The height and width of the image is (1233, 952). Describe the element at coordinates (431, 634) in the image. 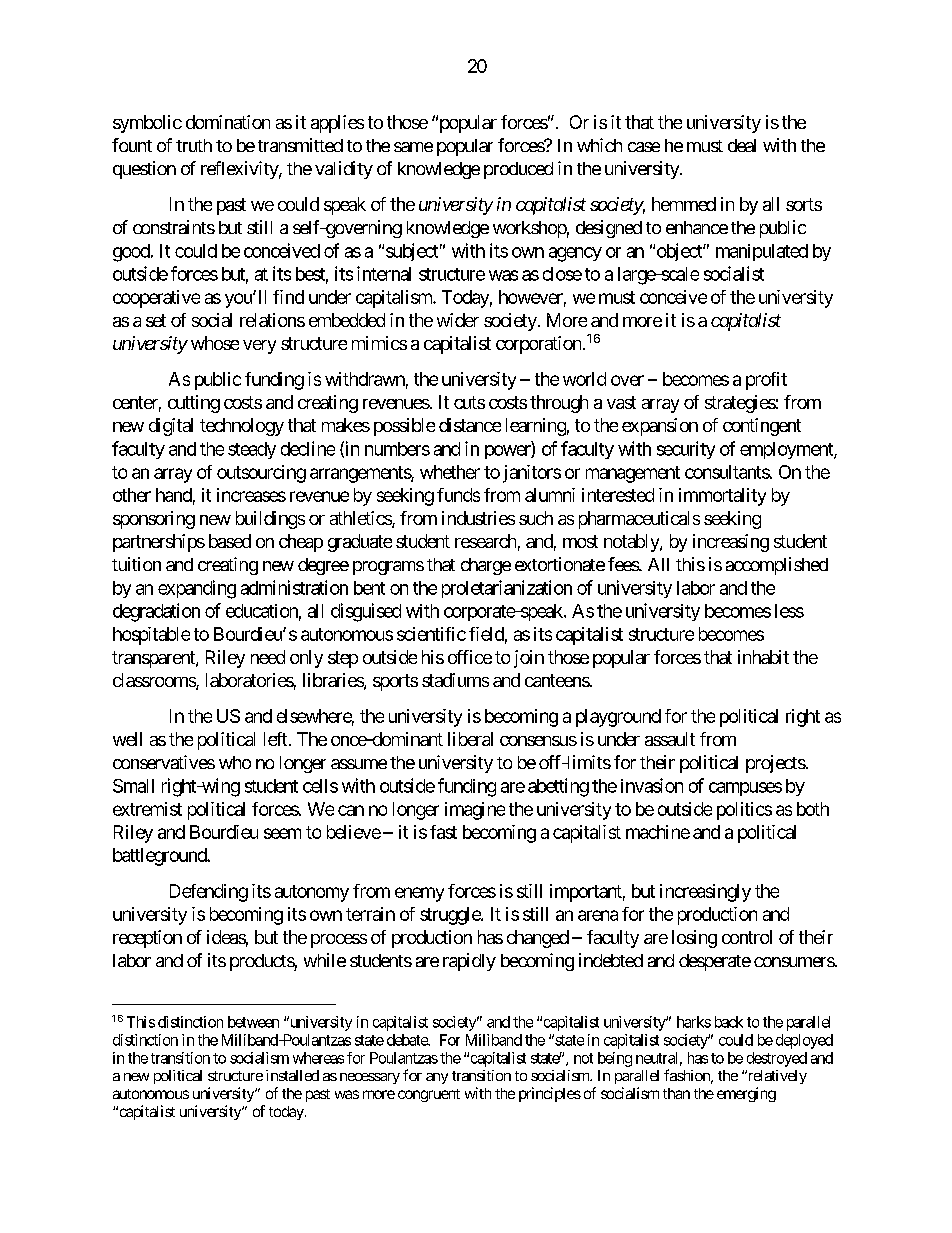

I see `scientific` at that location.
